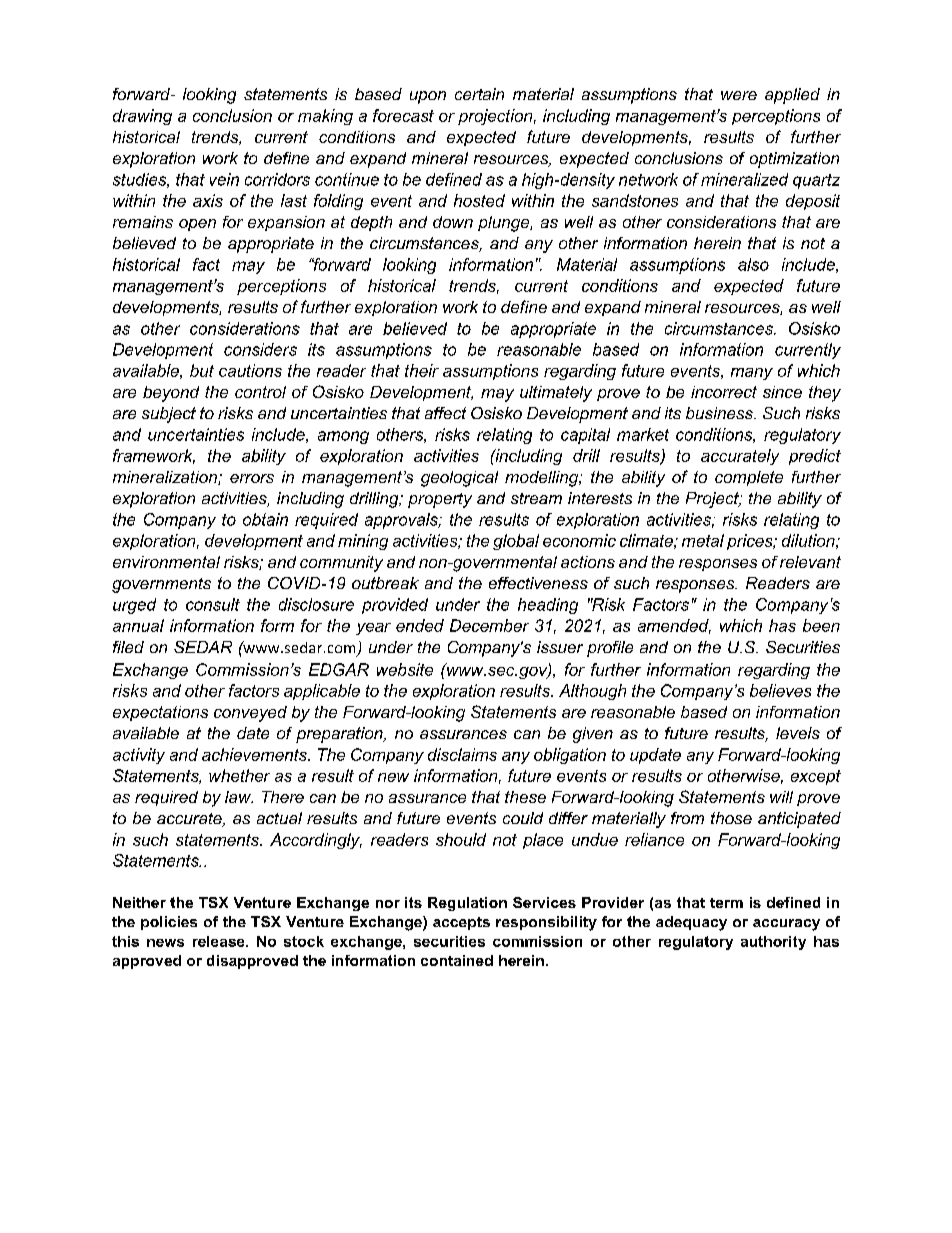 Image resolution: width=952 pixels, height=1233 pixels. What do you see at coordinates (428, 97) in the page?
I see `upon` at bounding box center [428, 97].
